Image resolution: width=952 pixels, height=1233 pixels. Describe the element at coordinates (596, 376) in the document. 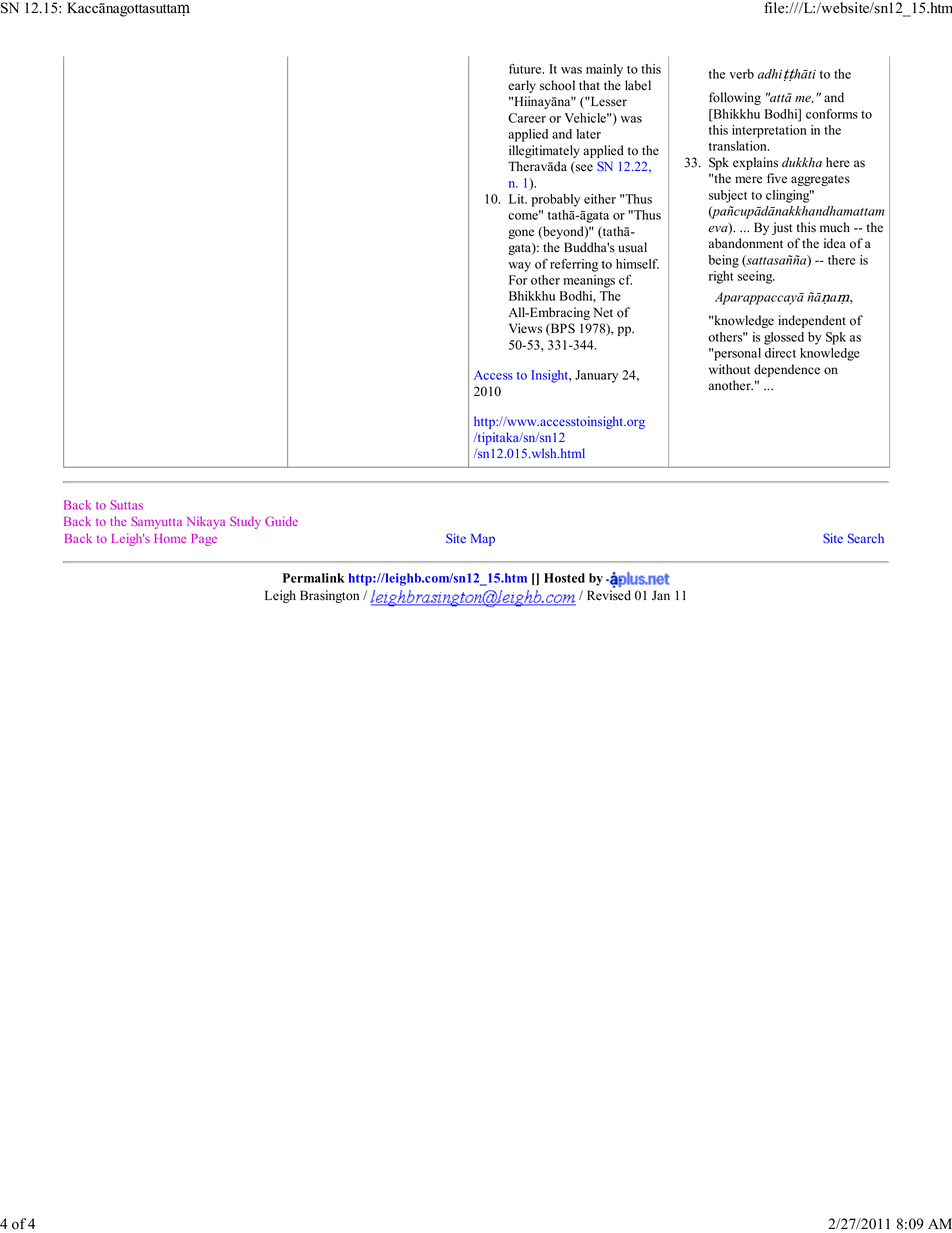

I see `January` at that location.
